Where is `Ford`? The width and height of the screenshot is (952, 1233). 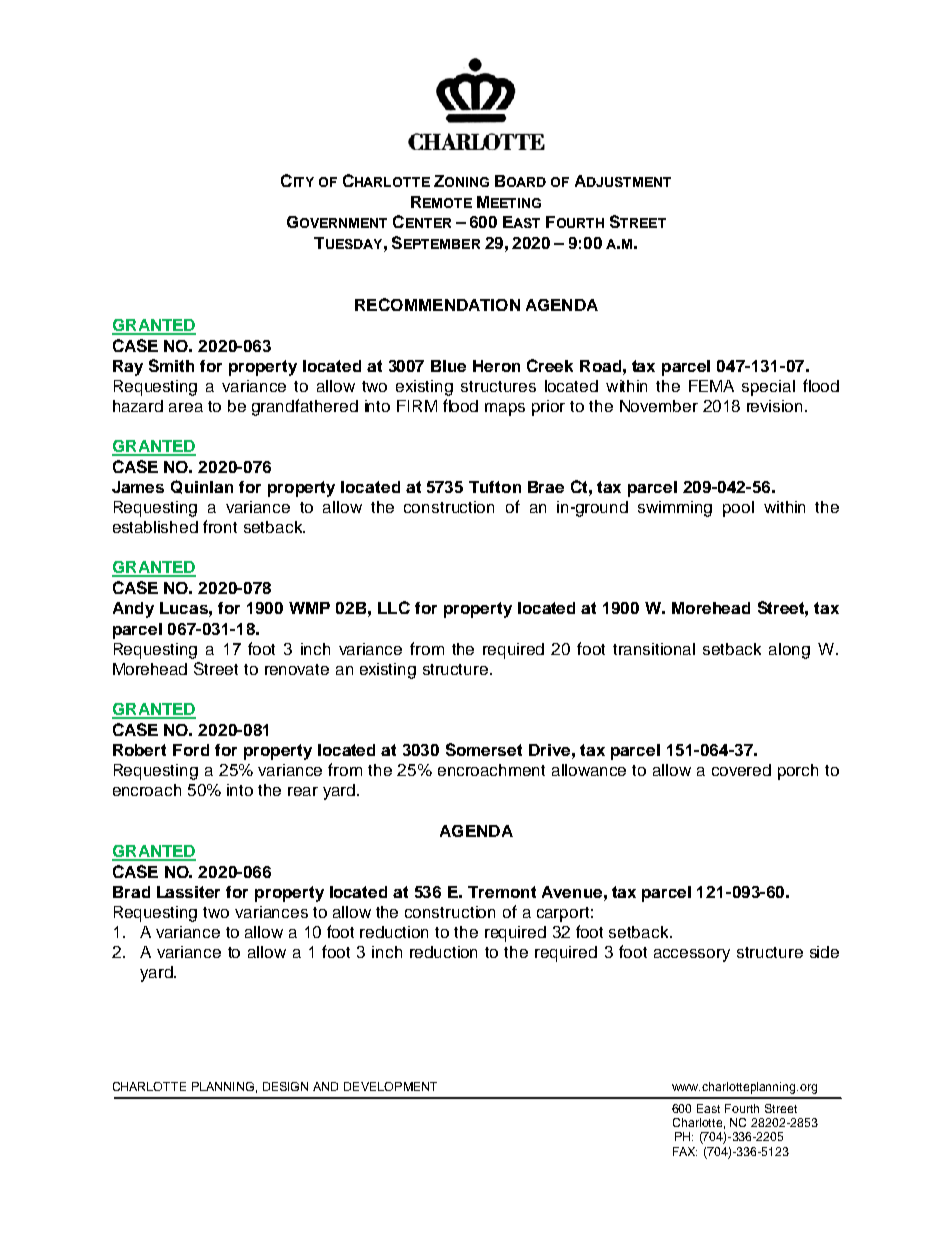
Ford is located at coordinates (191, 750).
